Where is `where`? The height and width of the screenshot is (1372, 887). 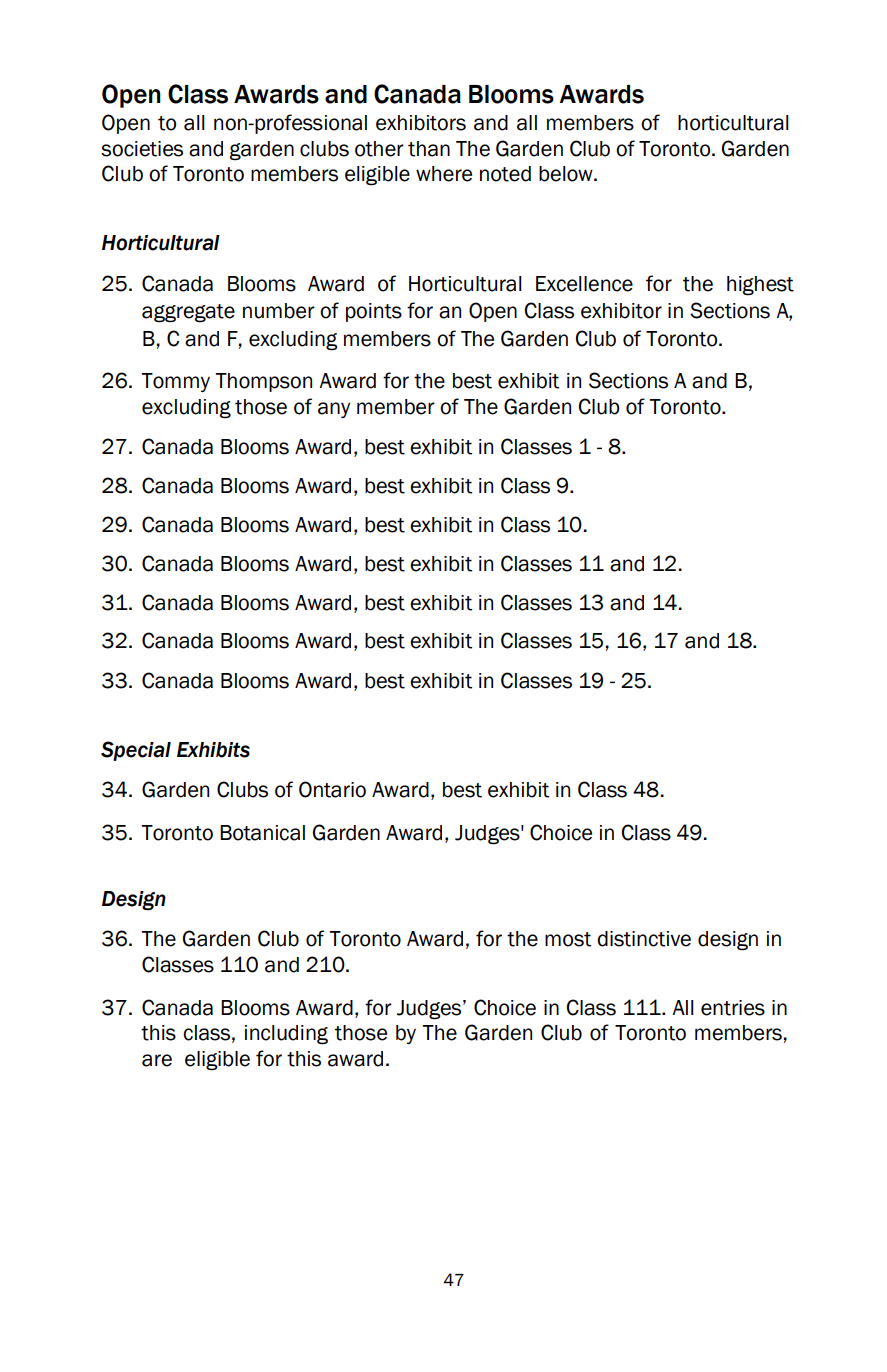
where is located at coordinates (444, 174).
